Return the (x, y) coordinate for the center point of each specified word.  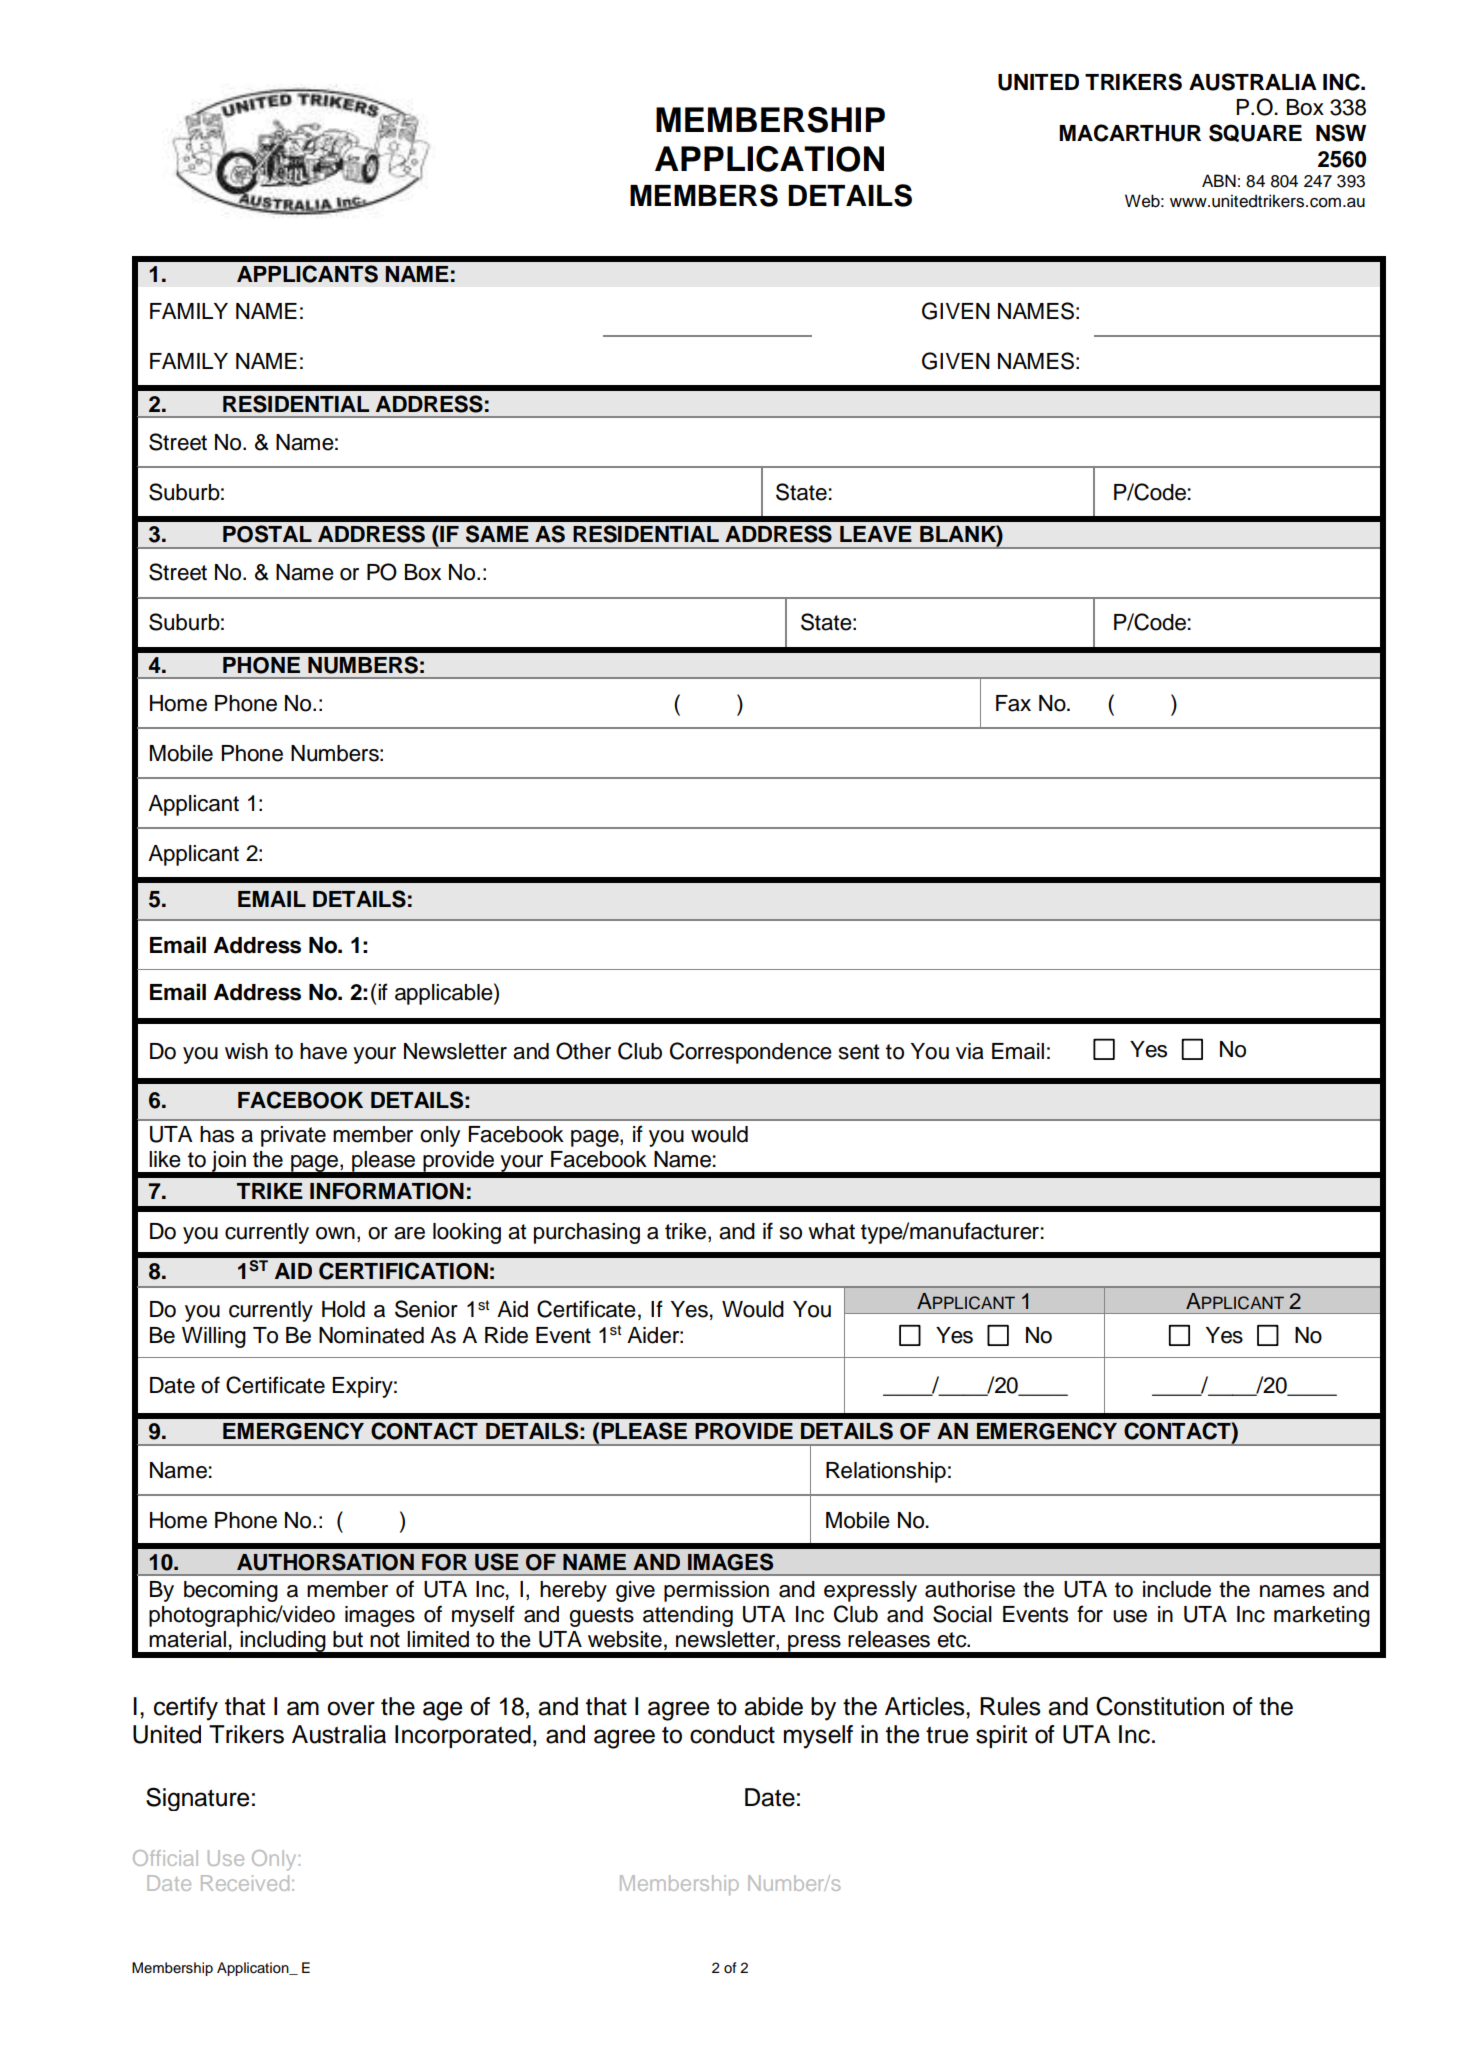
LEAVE (876, 534)
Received (245, 1883)
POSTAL (267, 534)
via (970, 1051)
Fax (1013, 703)
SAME (497, 534)
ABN (1219, 180)
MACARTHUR (1130, 133)
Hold (343, 1309)
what (831, 1231)
